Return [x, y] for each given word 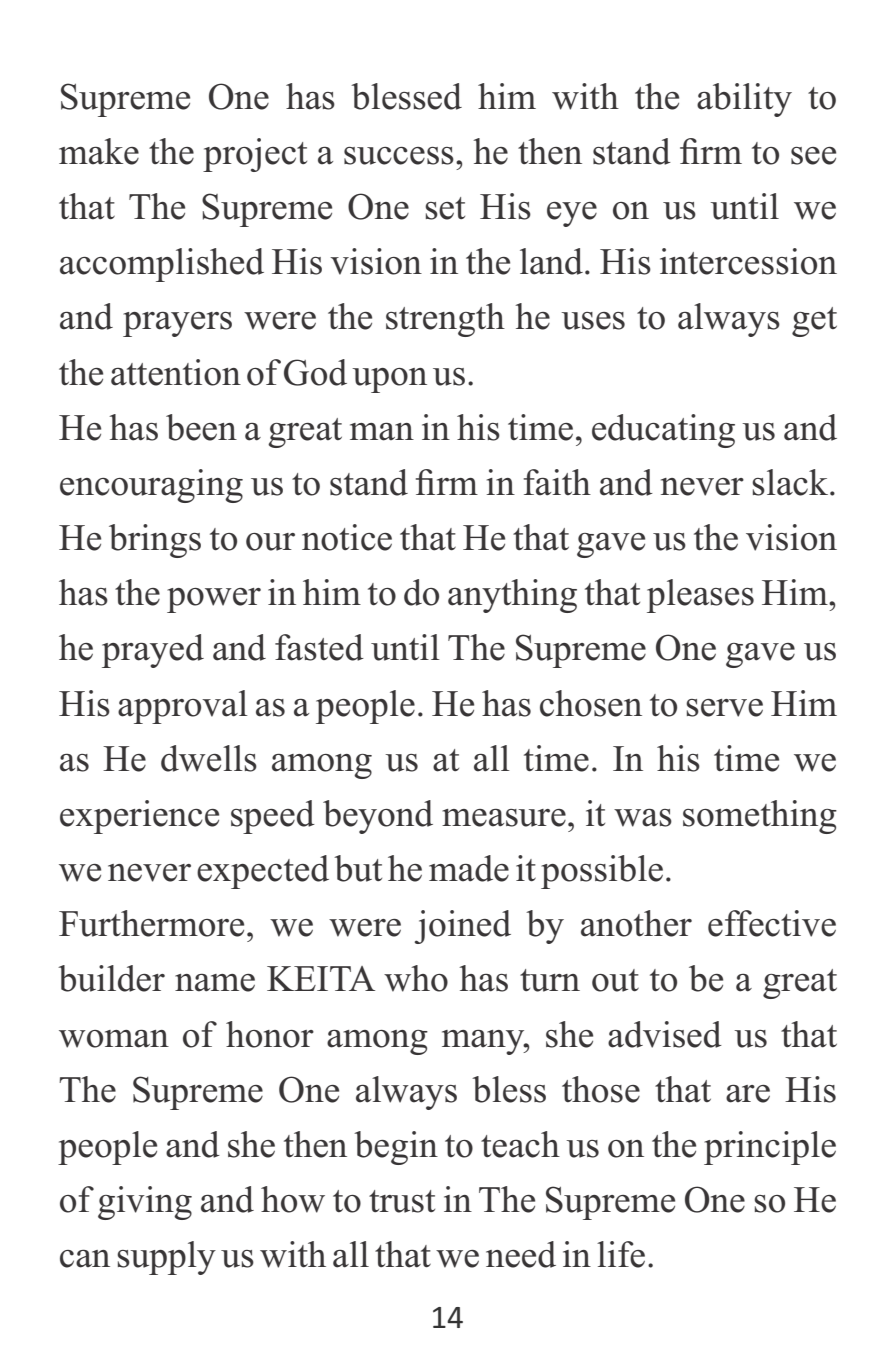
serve [724, 708]
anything [512, 596]
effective [772, 923]
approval [183, 707]
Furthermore [151, 923]
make [99, 151]
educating [663, 431]
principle [770, 1148]
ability [744, 100]
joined [463, 927]
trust [402, 1201]
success [399, 156]
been [201, 427]
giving [145, 1203]
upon [389, 380]
